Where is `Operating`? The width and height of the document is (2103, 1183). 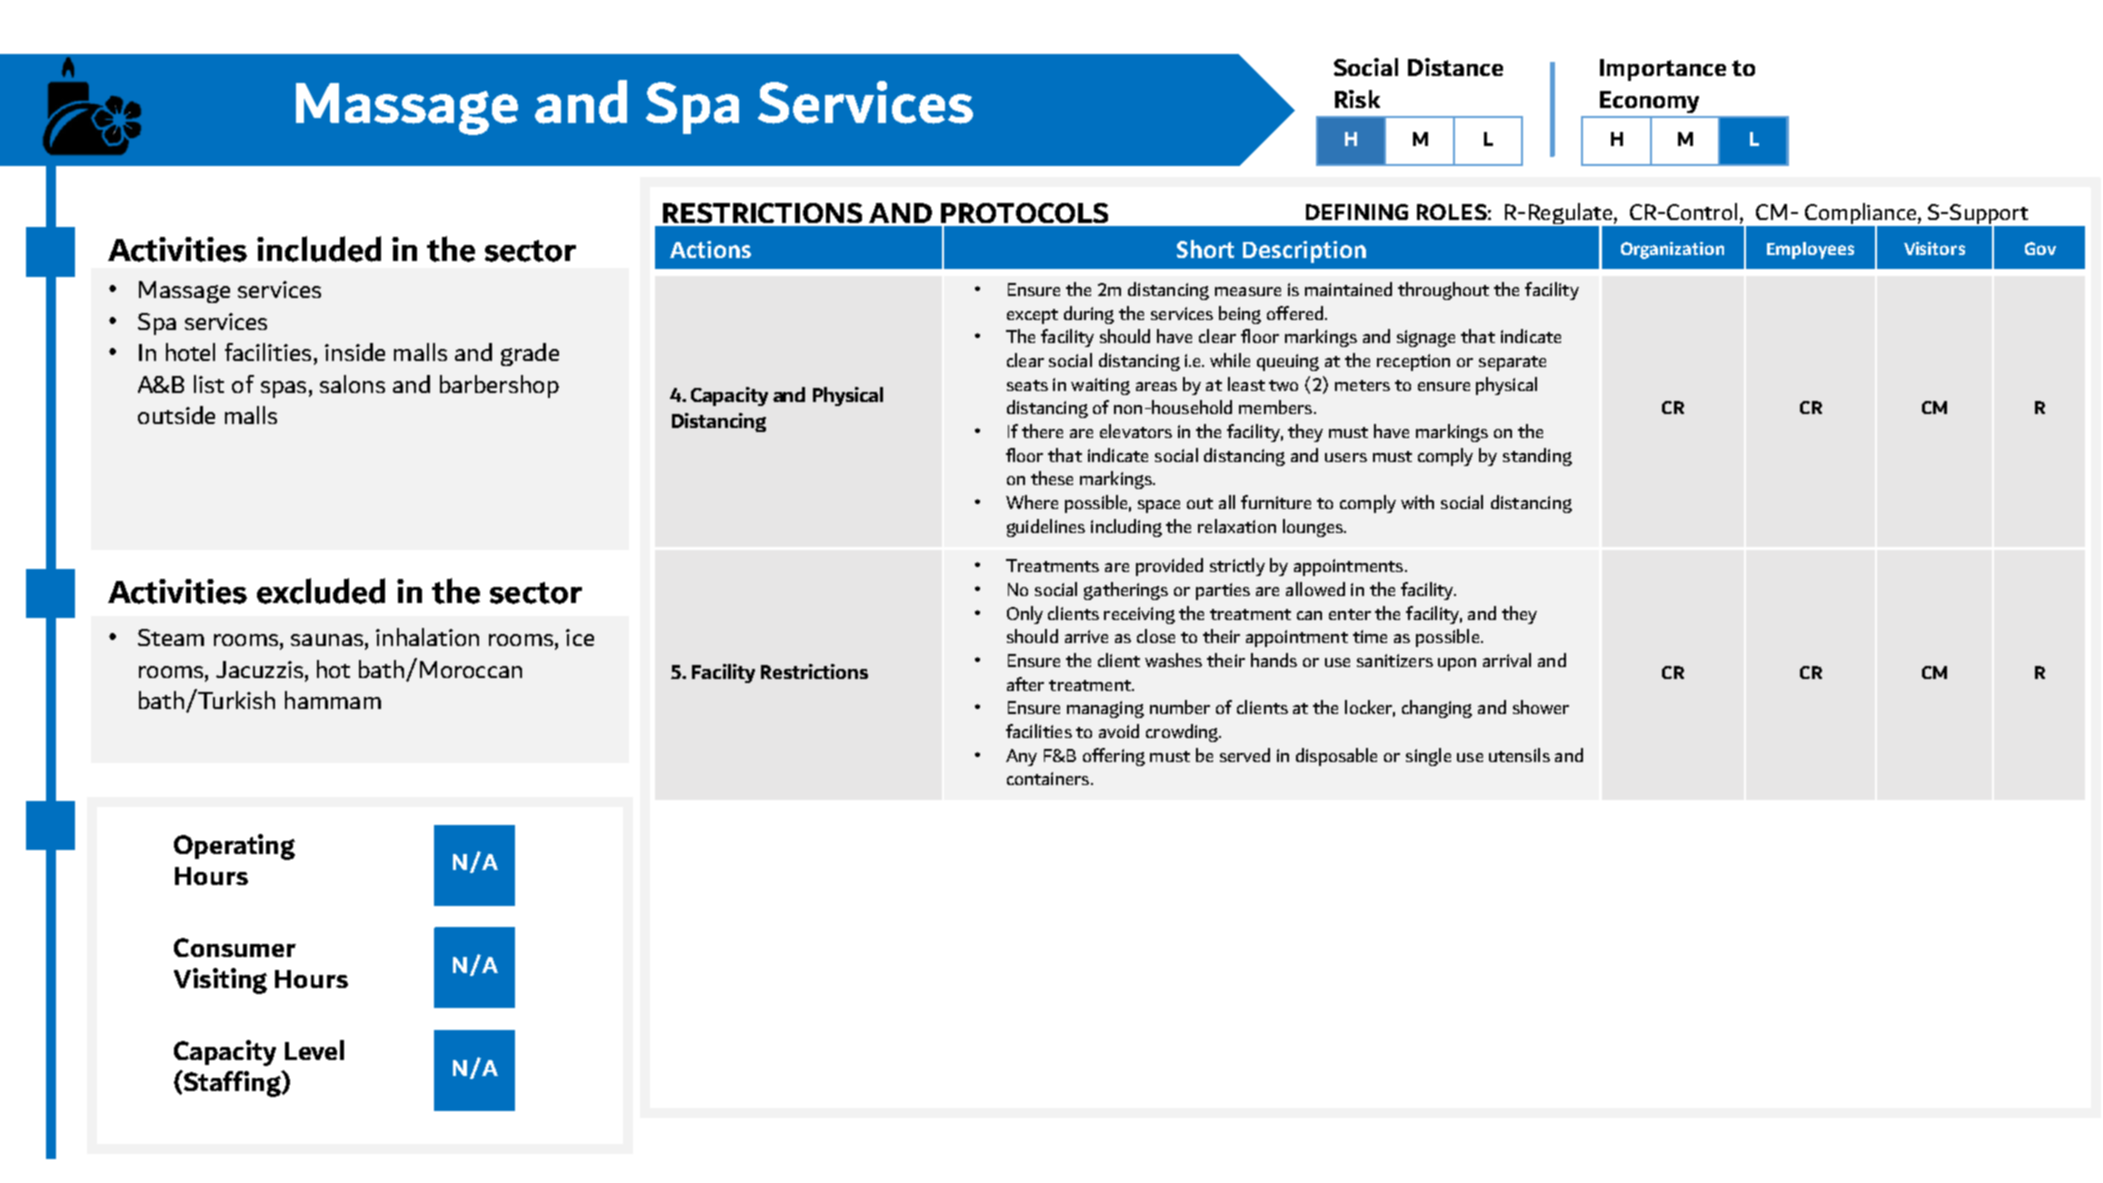 Operating is located at coordinates (234, 847).
